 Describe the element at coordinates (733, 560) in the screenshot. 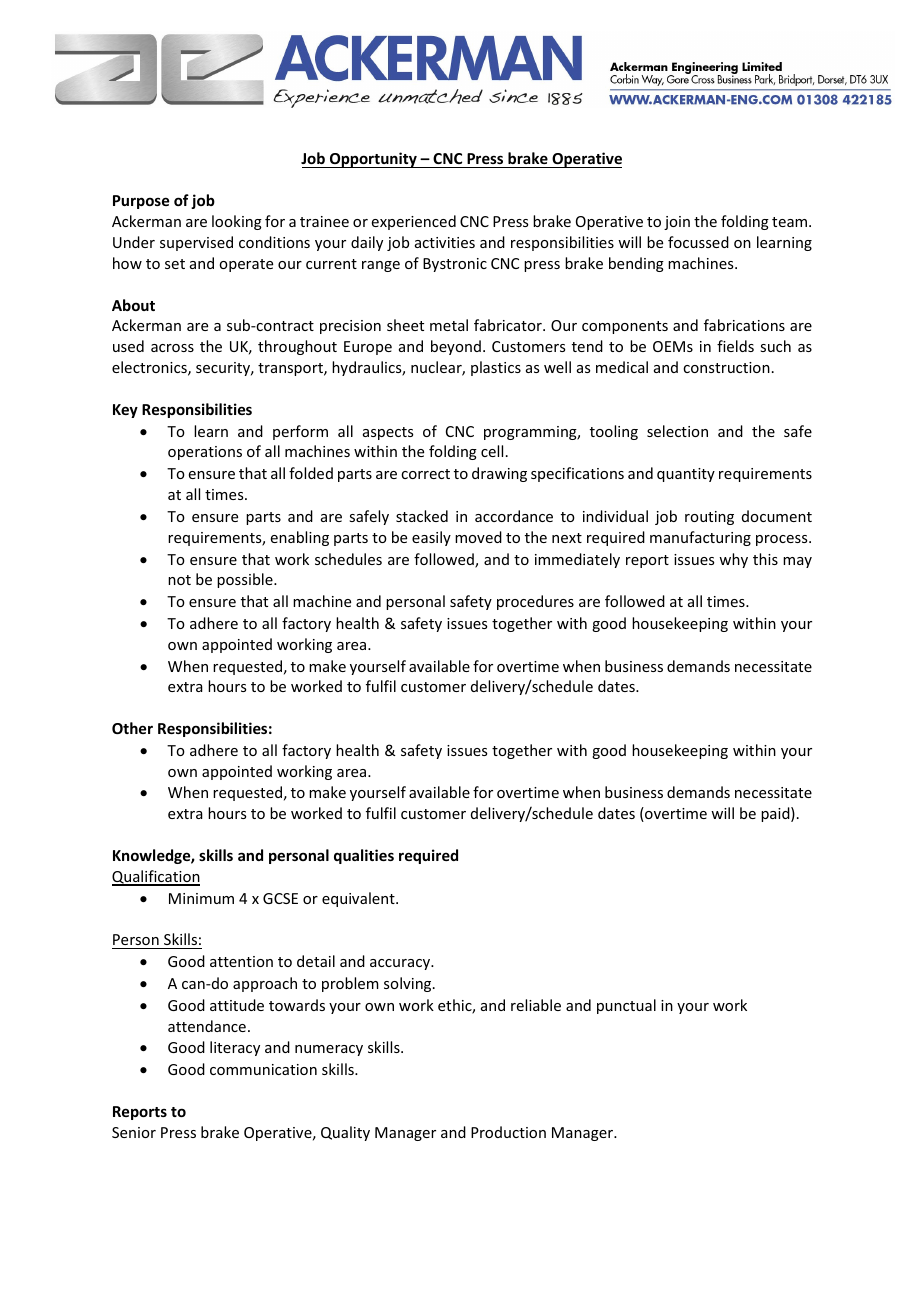

I see `why` at that location.
